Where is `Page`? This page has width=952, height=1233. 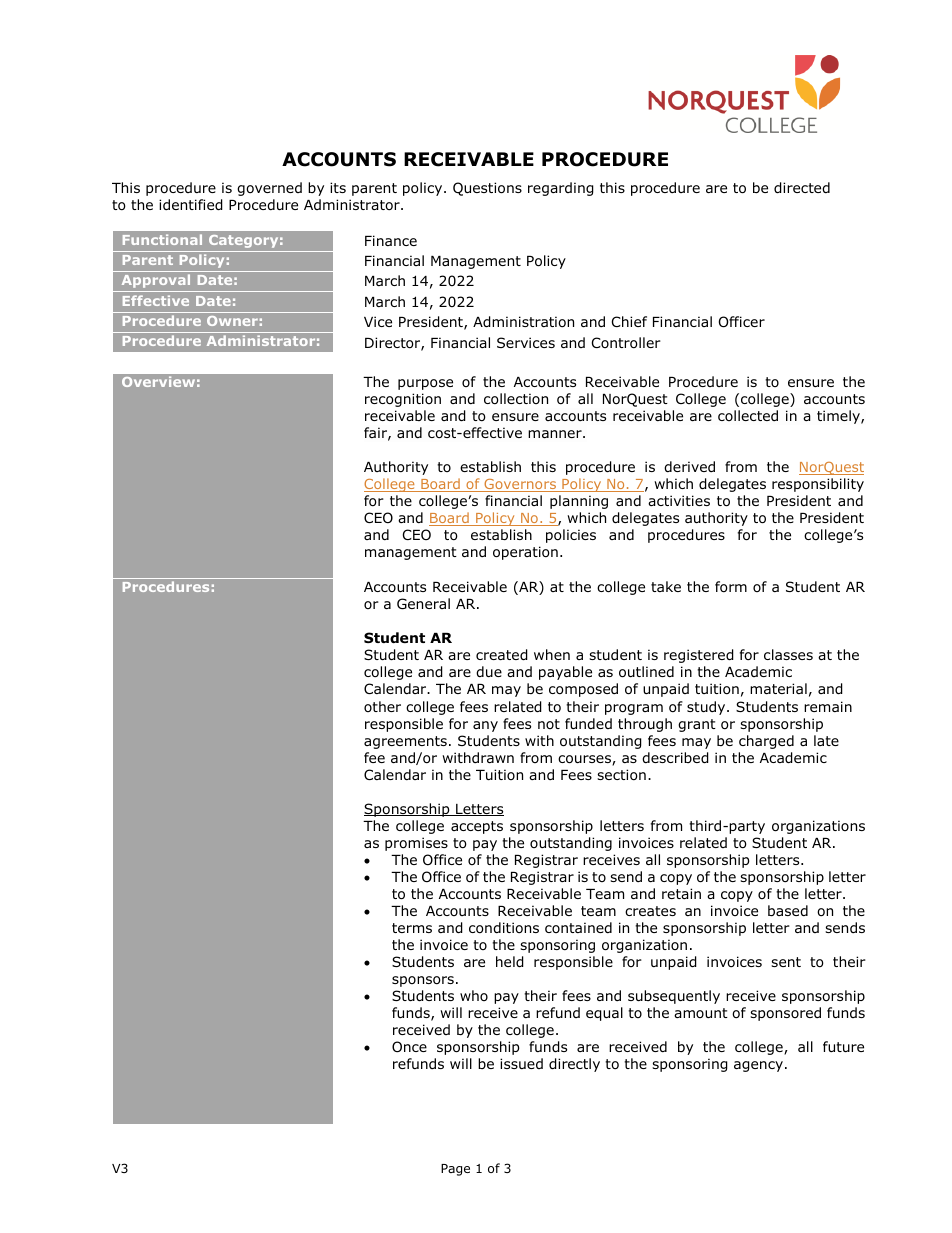
Page is located at coordinates (455, 1170).
